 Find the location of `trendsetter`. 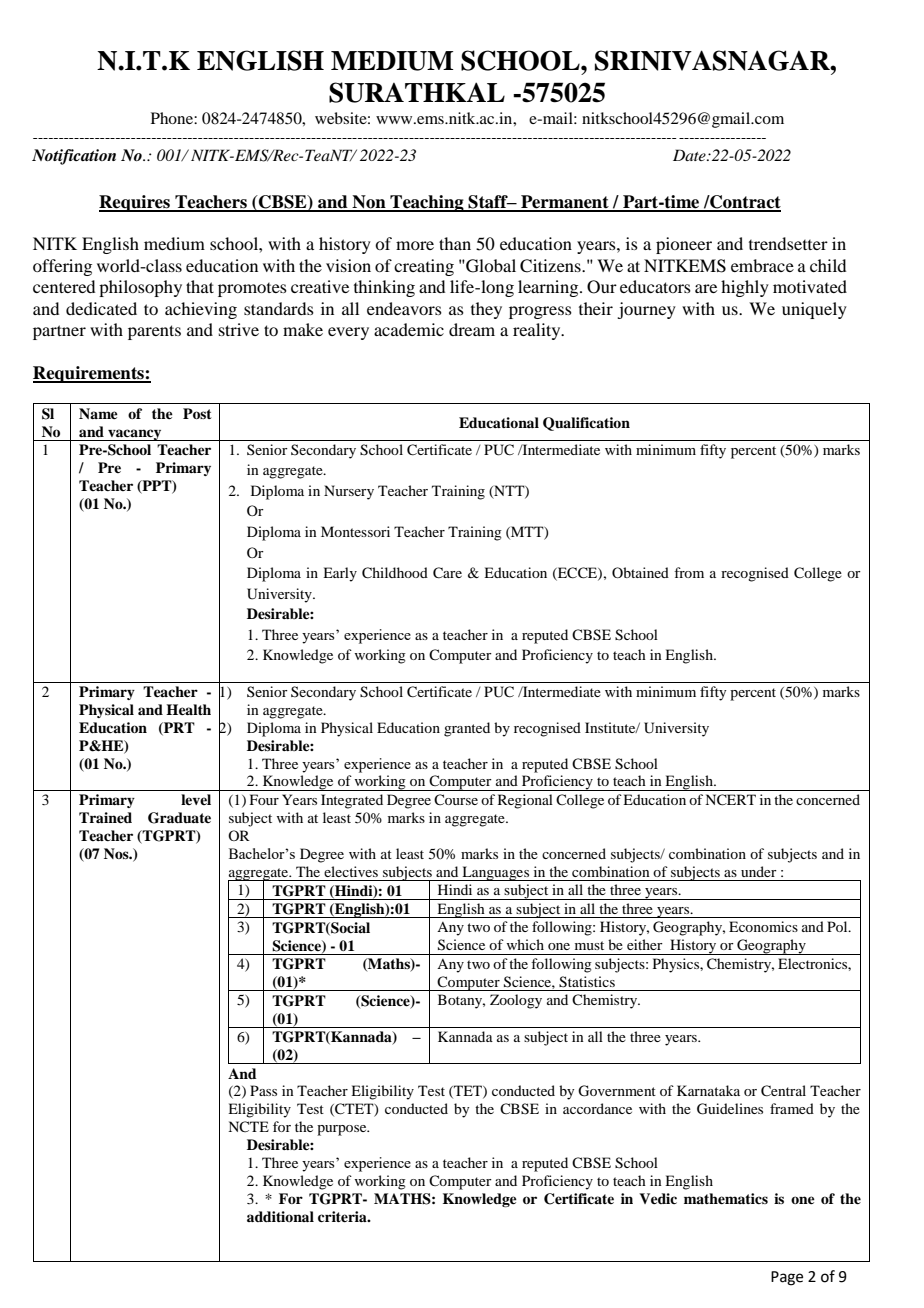

trendsetter is located at coordinates (788, 243).
